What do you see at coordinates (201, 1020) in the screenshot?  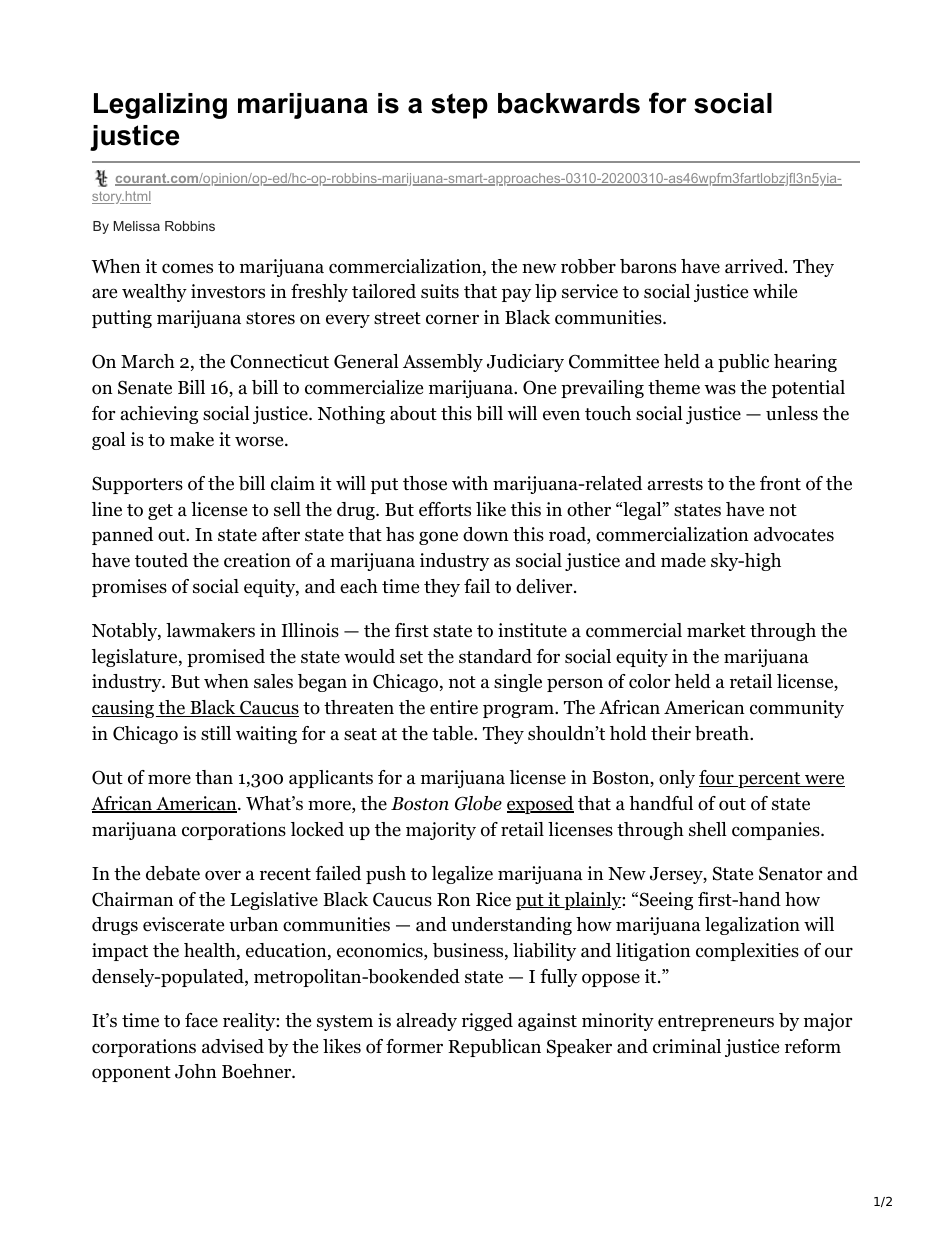 I see `face` at bounding box center [201, 1020].
